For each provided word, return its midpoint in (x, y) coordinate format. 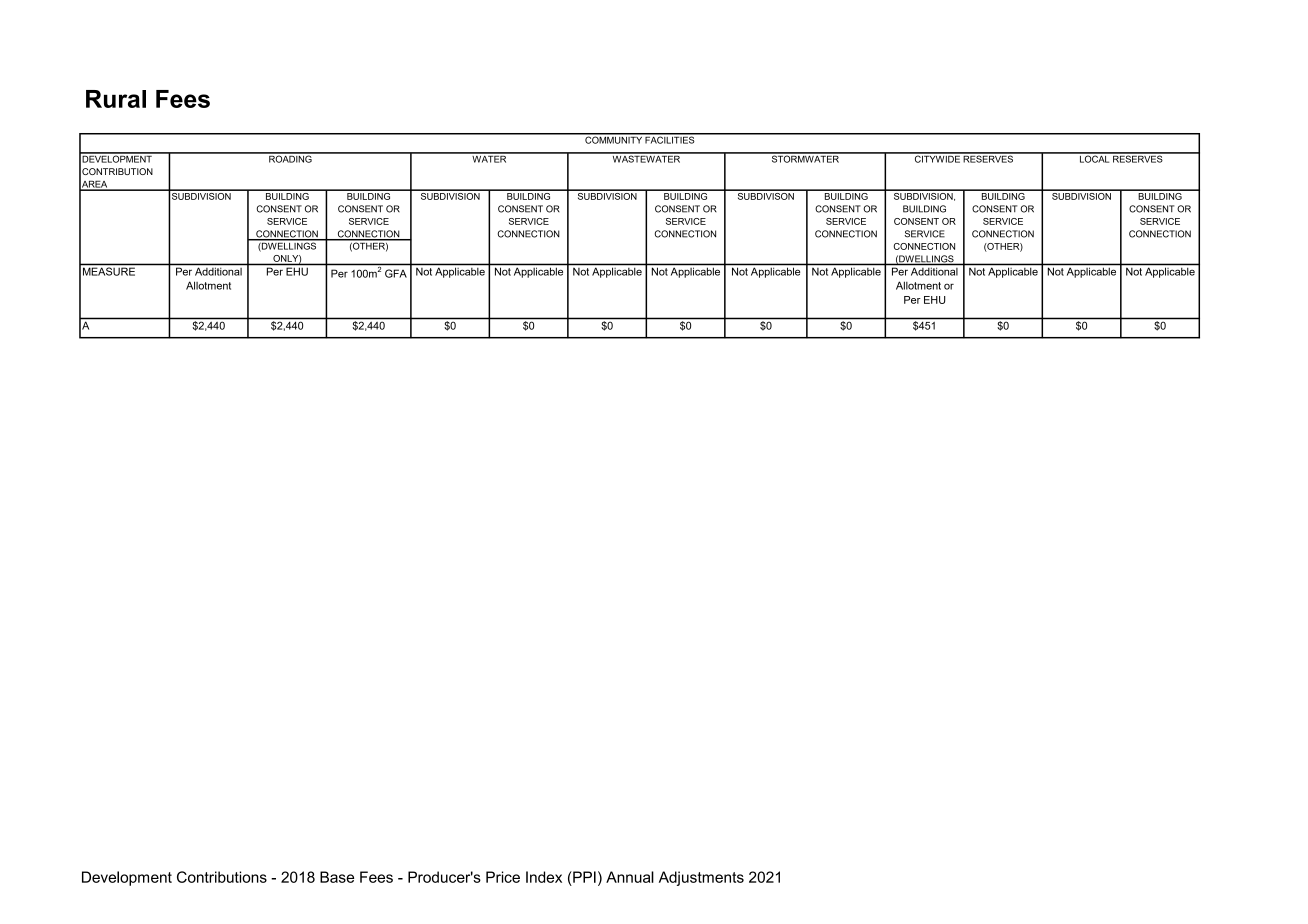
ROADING (290, 158)
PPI (583, 877)
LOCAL (1094, 158)
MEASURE (109, 271)
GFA (396, 273)
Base (337, 877)
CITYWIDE (937, 158)
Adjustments (701, 878)
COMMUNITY (613, 139)
